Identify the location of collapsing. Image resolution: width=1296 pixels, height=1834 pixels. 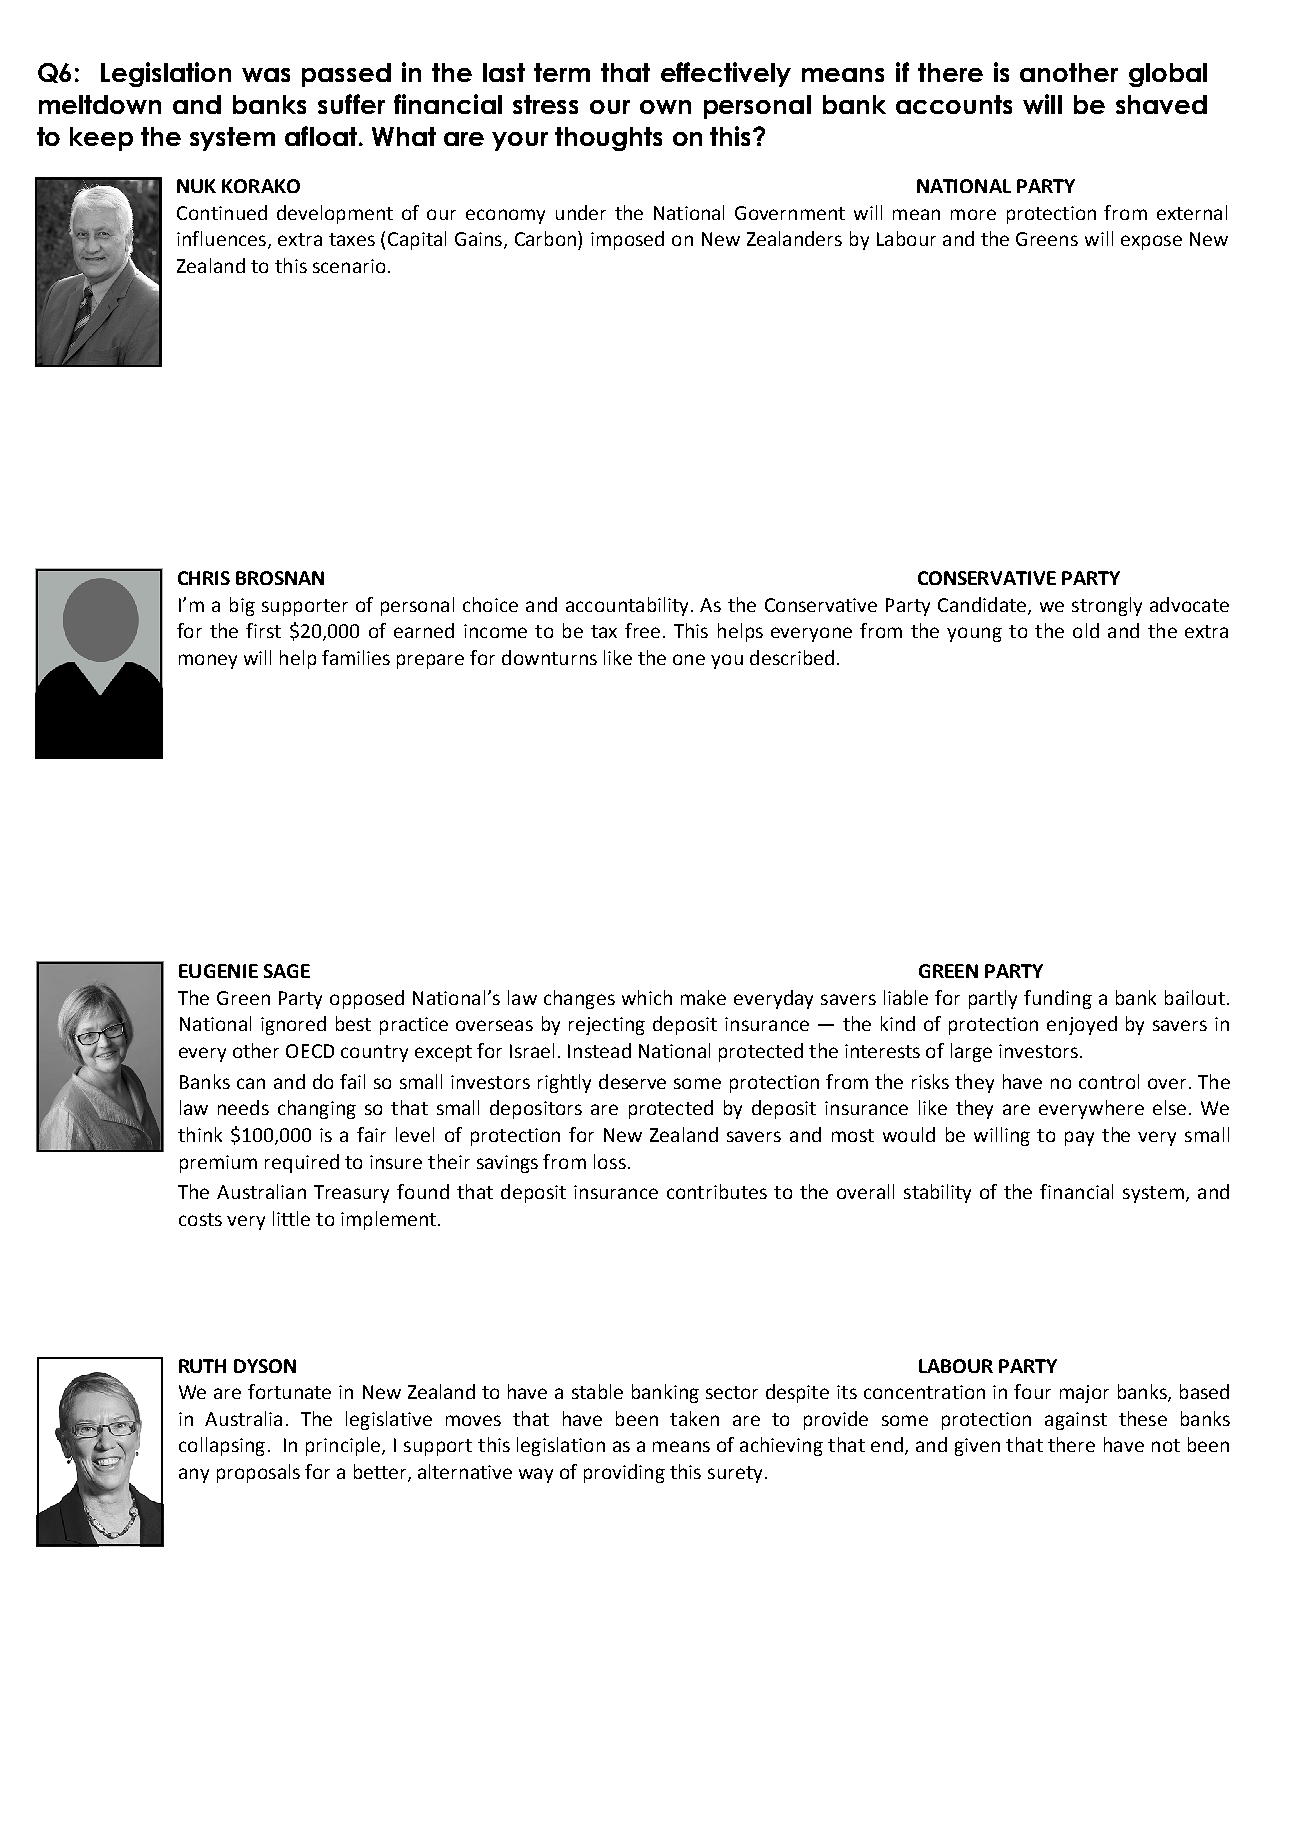
(222, 1446).
